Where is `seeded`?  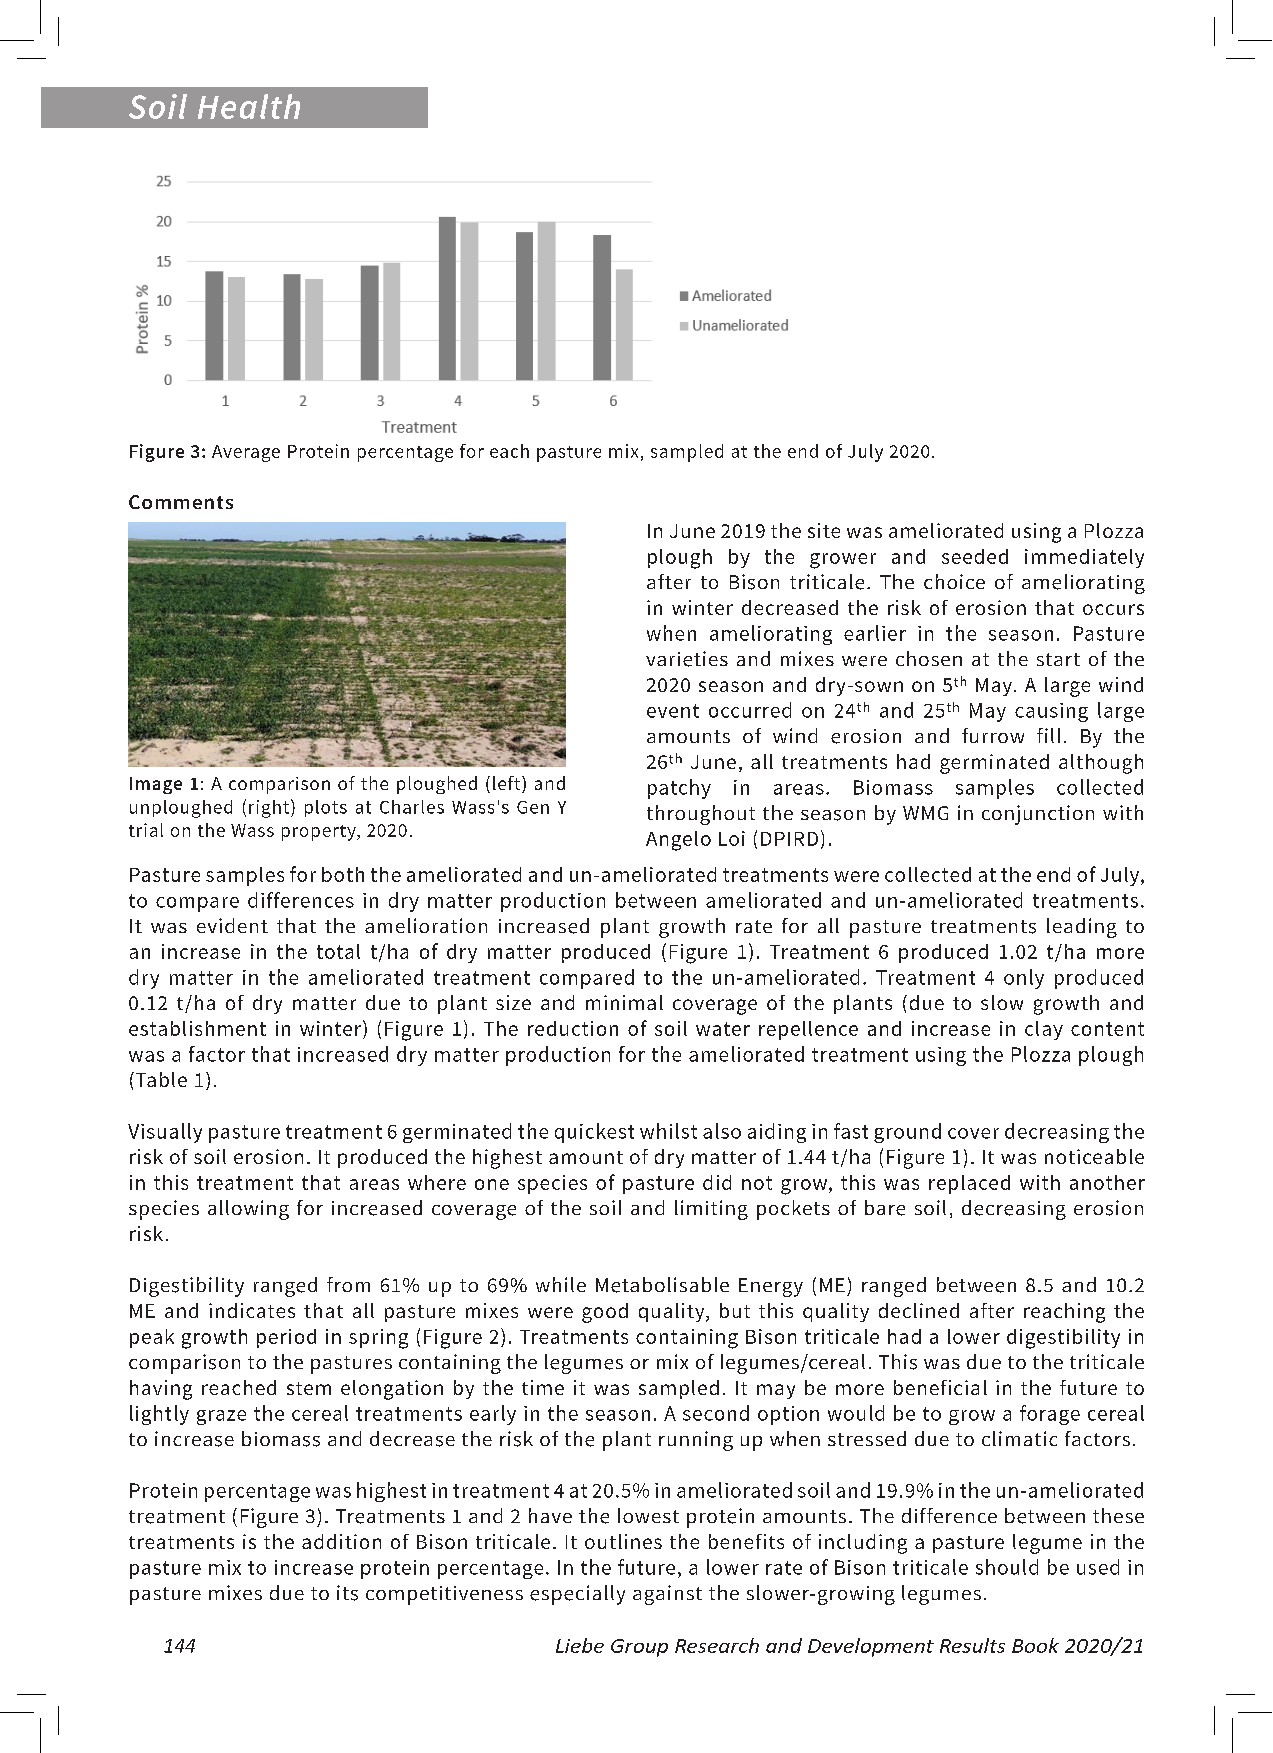 seeded is located at coordinates (975, 556).
